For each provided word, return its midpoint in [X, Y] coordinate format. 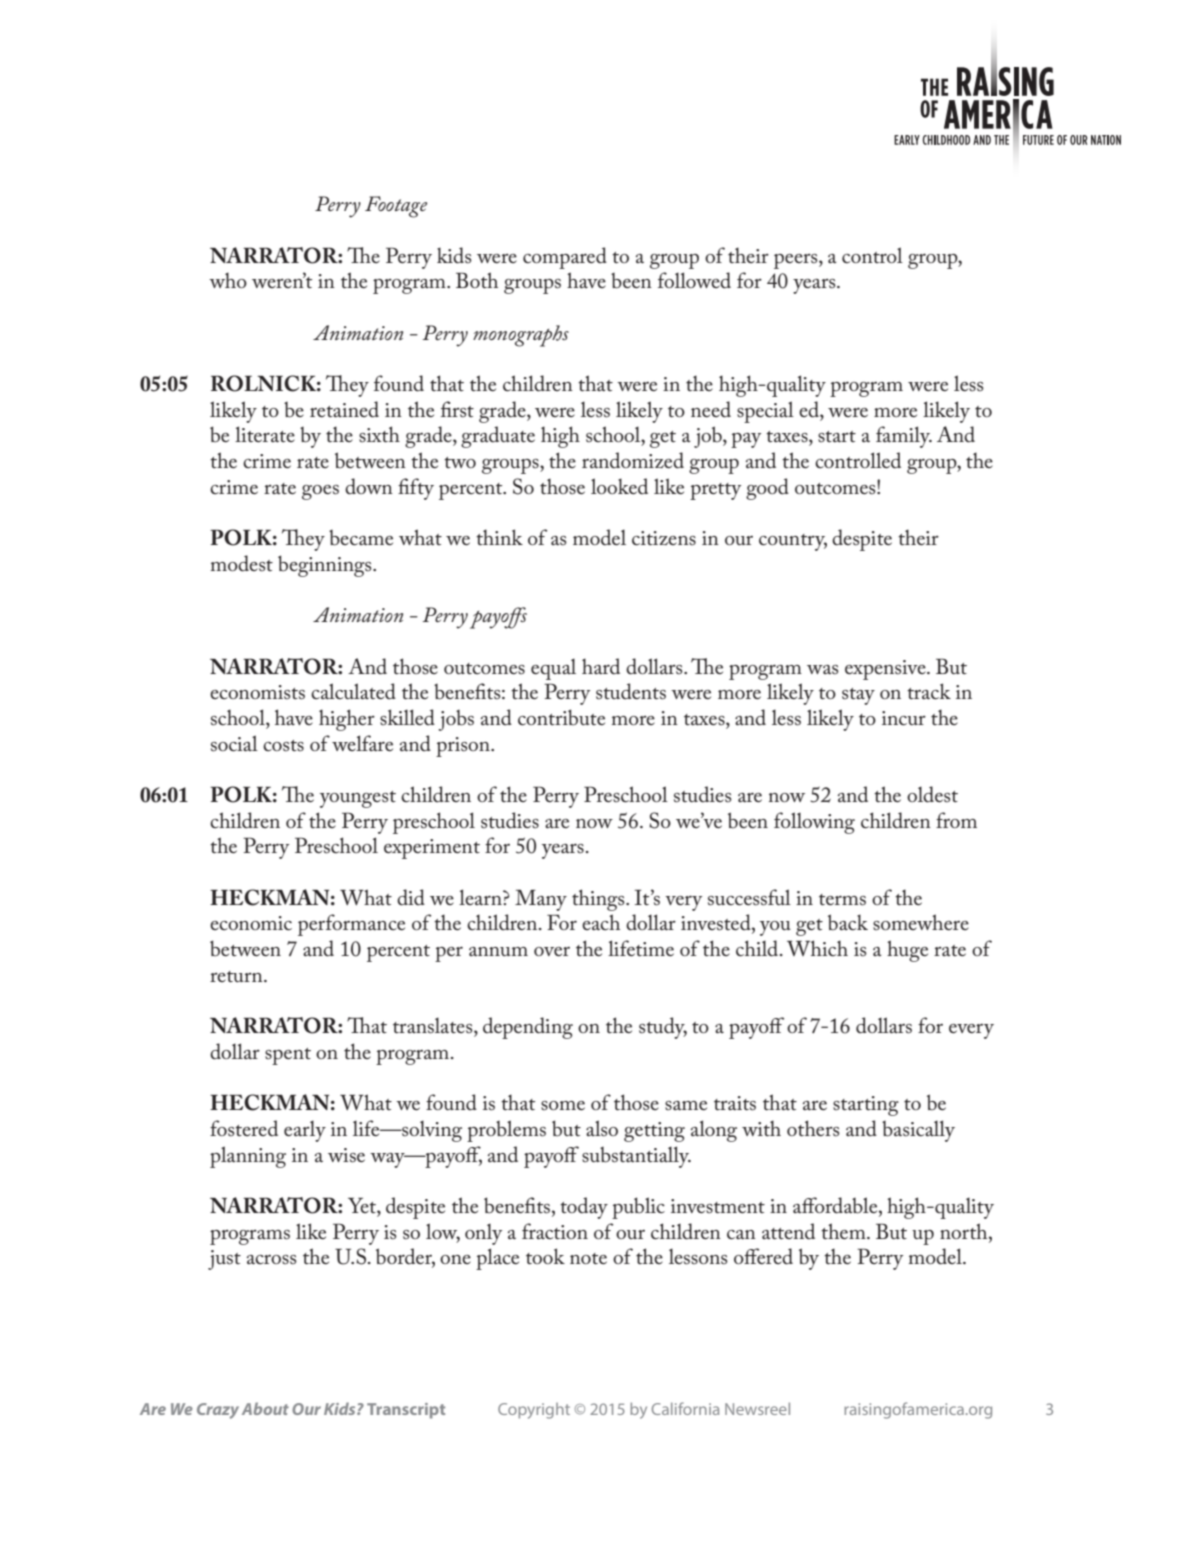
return [237, 977]
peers [797, 261]
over [552, 951]
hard [601, 666]
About [265, 1408]
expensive [886, 670]
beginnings [326, 566]
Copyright [534, 1411]
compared [565, 258]
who [228, 280]
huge [907, 951]
